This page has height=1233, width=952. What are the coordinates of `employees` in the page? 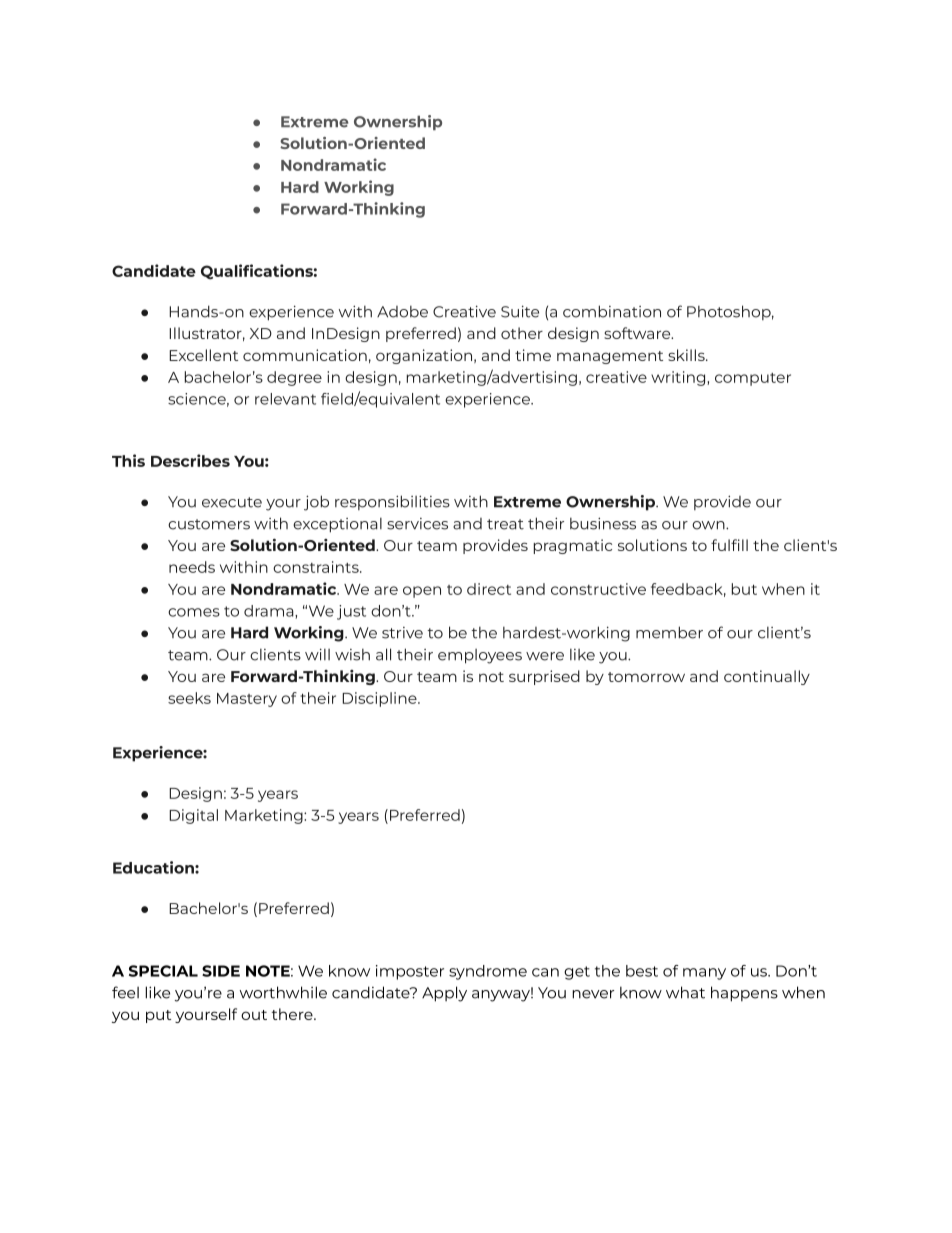 It's located at (480, 656).
